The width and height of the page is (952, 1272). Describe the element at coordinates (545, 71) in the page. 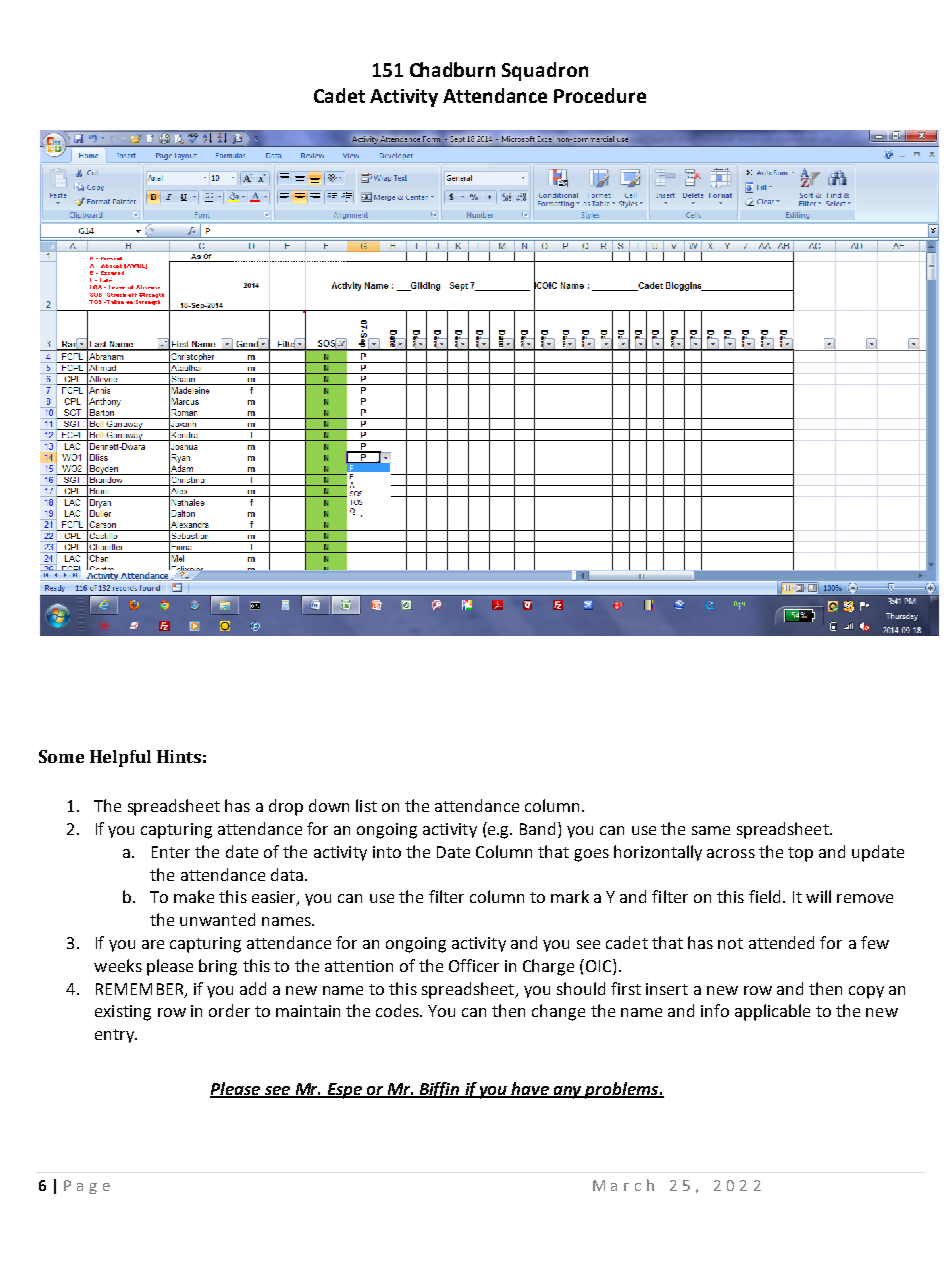

I see `Squadron` at that location.
